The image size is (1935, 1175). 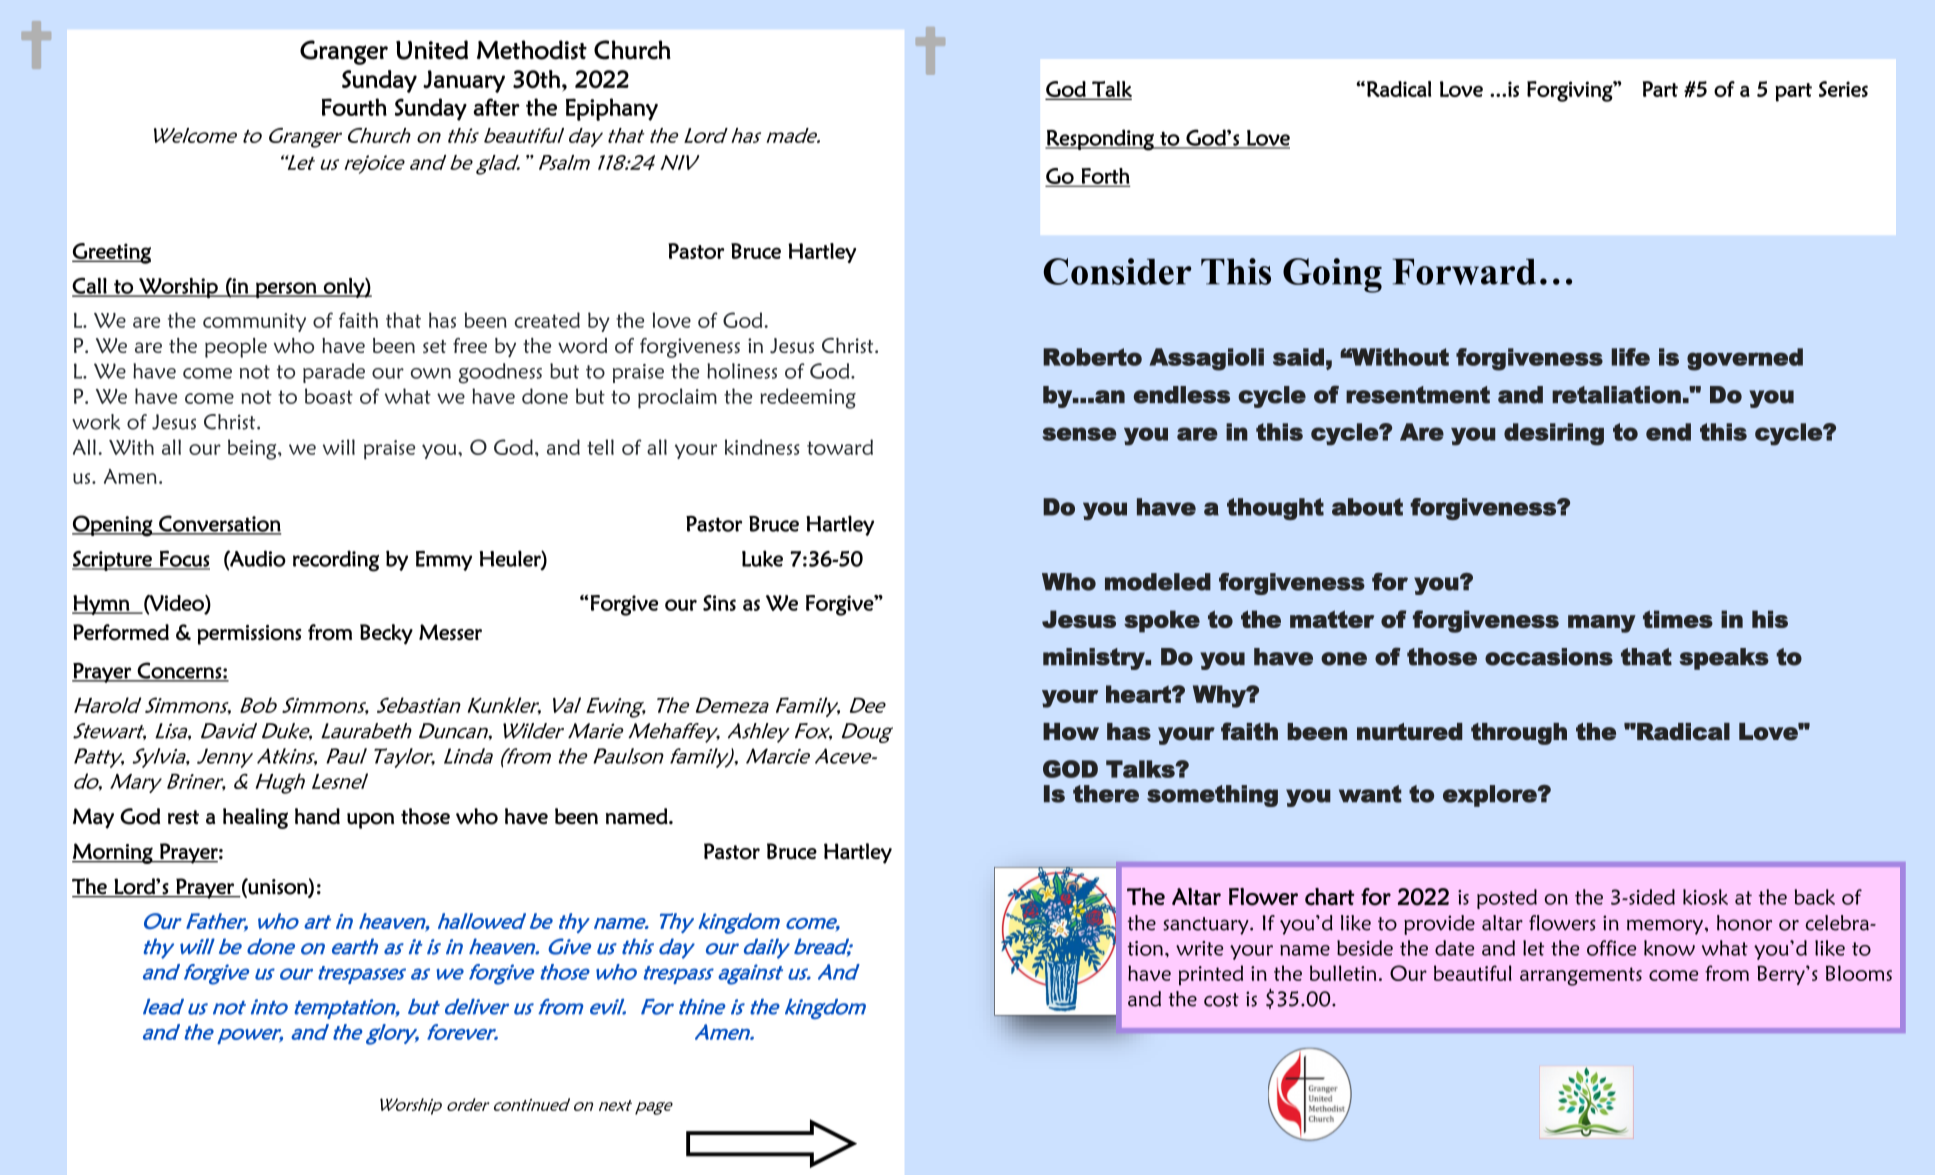 What do you see at coordinates (1581, 976) in the screenshot?
I see `arrangements` at bounding box center [1581, 976].
